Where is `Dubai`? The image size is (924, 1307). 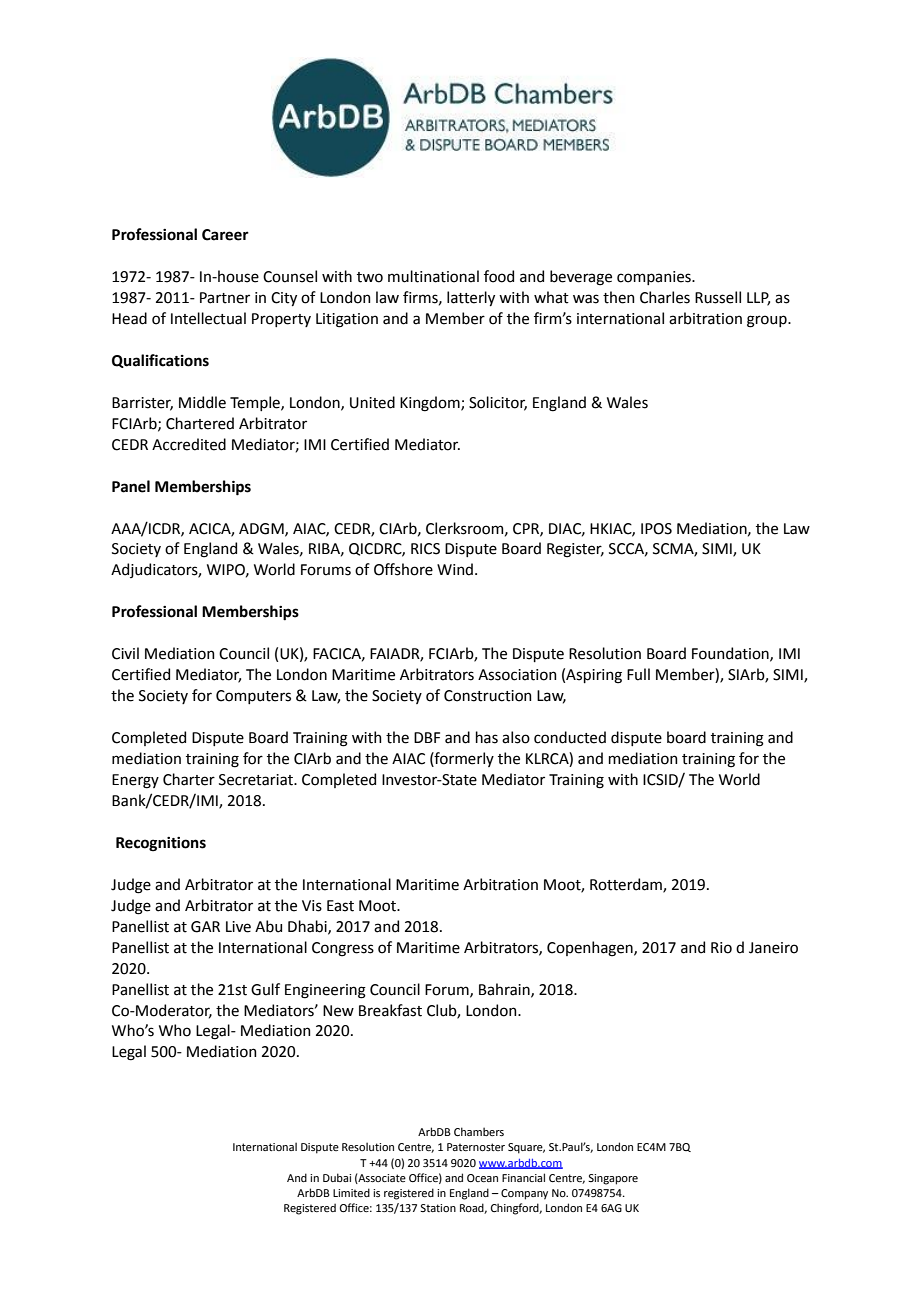 Dubai is located at coordinates (337, 1177).
